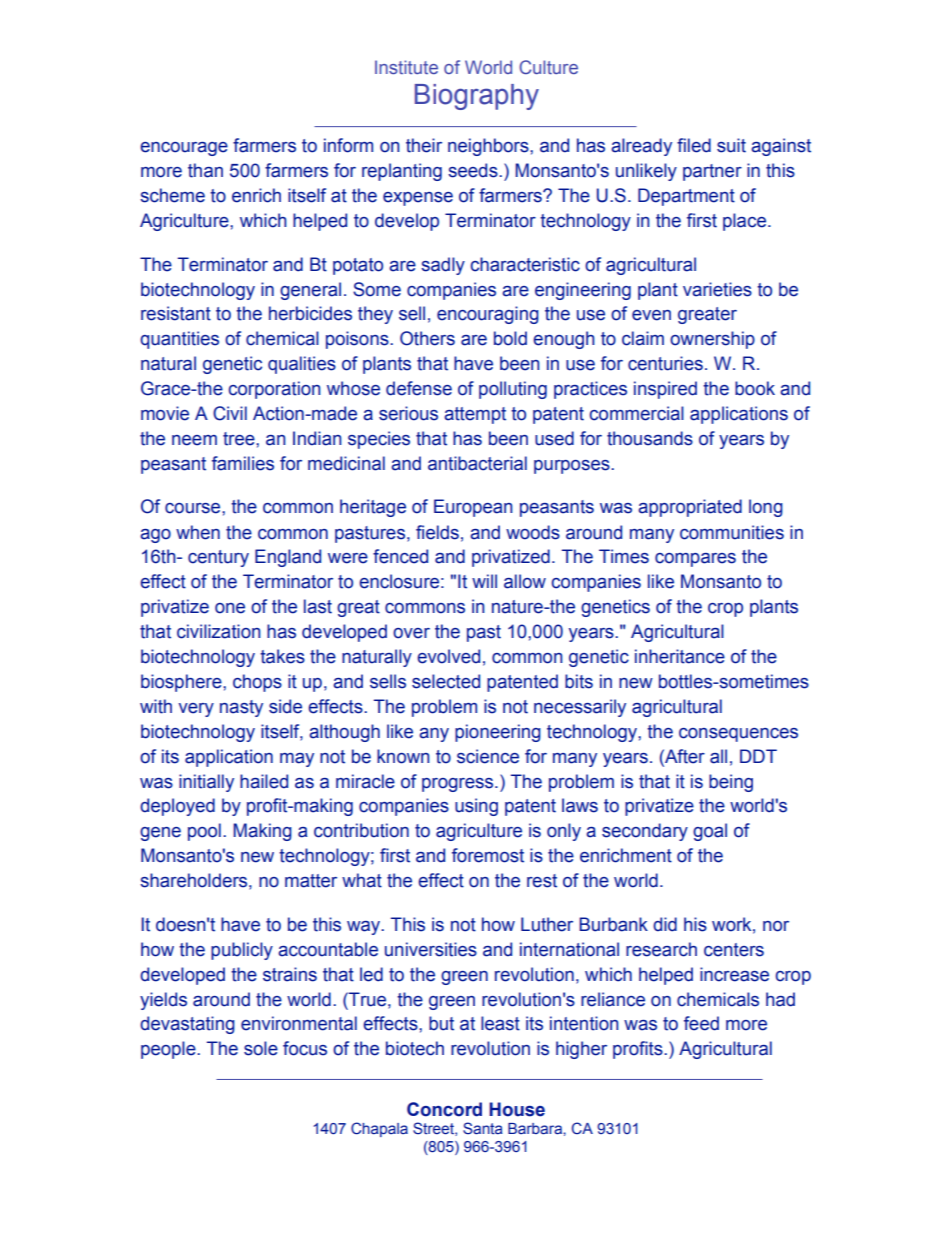 The image size is (952, 1233). I want to click on encourage, so click(184, 149).
